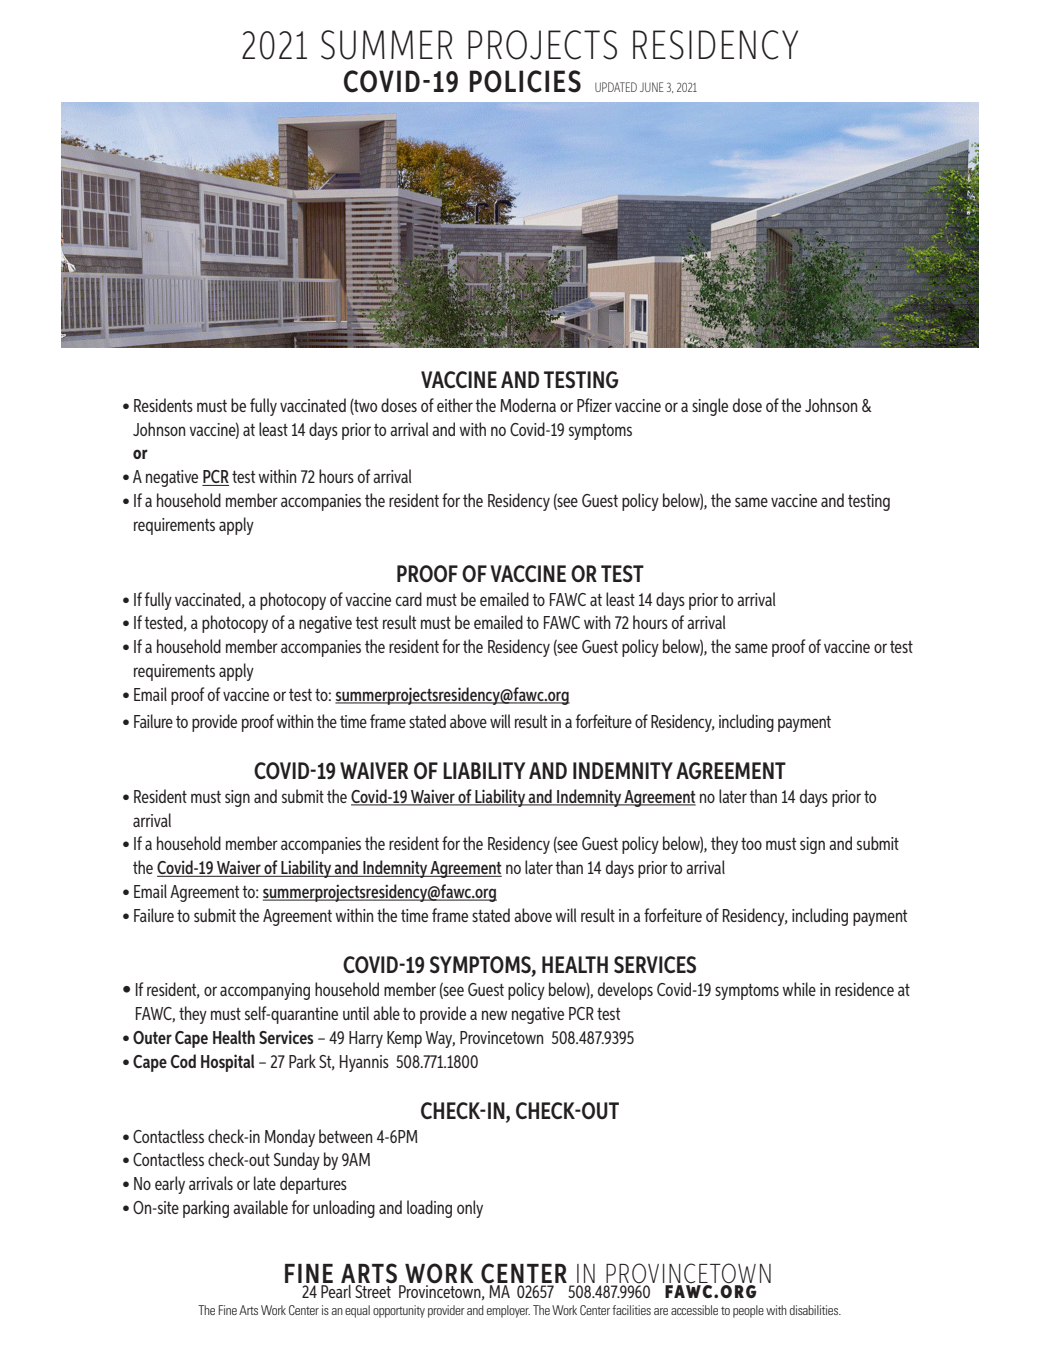 The width and height of the screenshot is (1040, 1346). Describe the element at coordinates (616, 87) in the screenshot. I see `UPDATED` at that location.
